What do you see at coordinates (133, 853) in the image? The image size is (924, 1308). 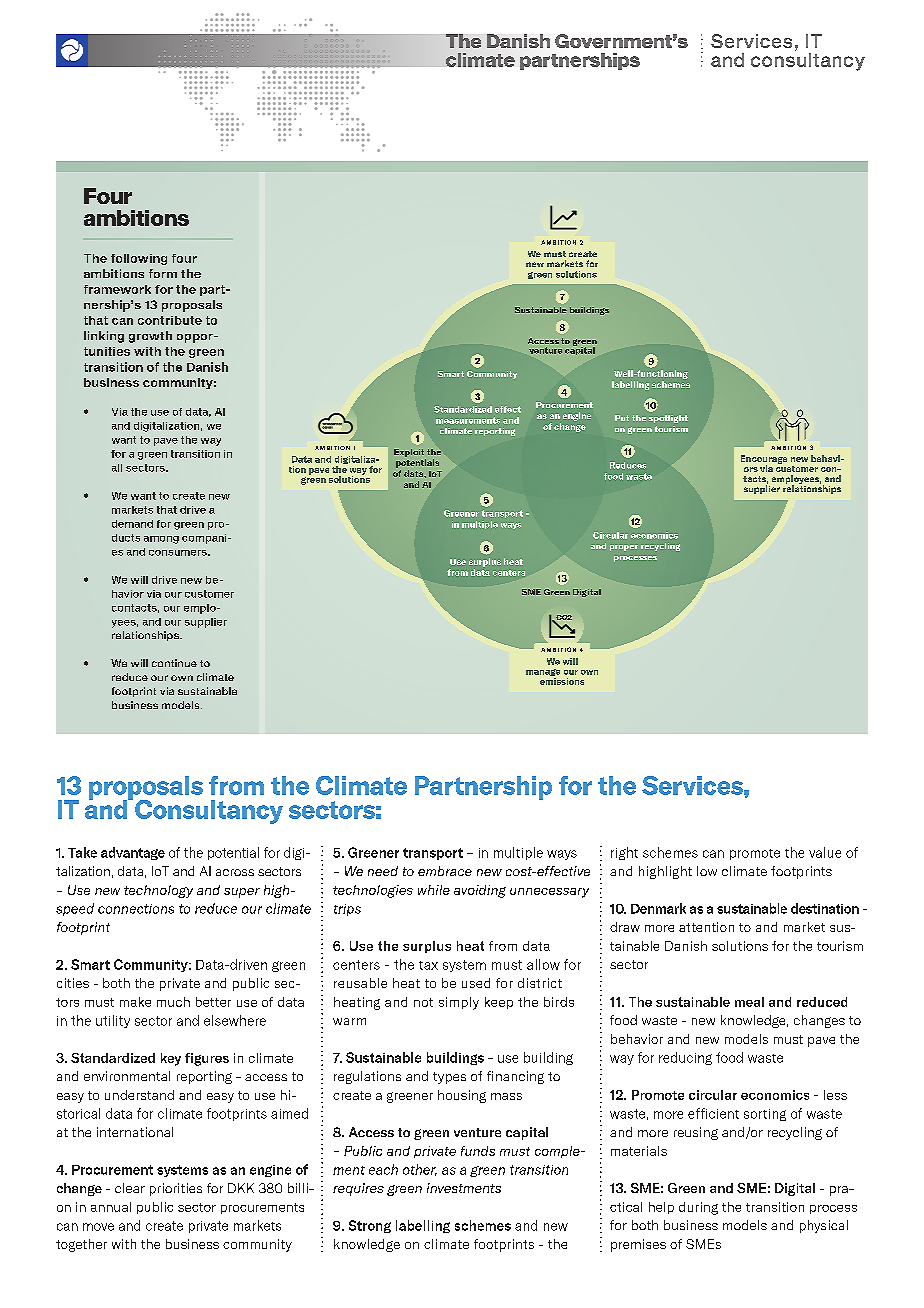 I see `advantage` at bounding box center [133, 853].
